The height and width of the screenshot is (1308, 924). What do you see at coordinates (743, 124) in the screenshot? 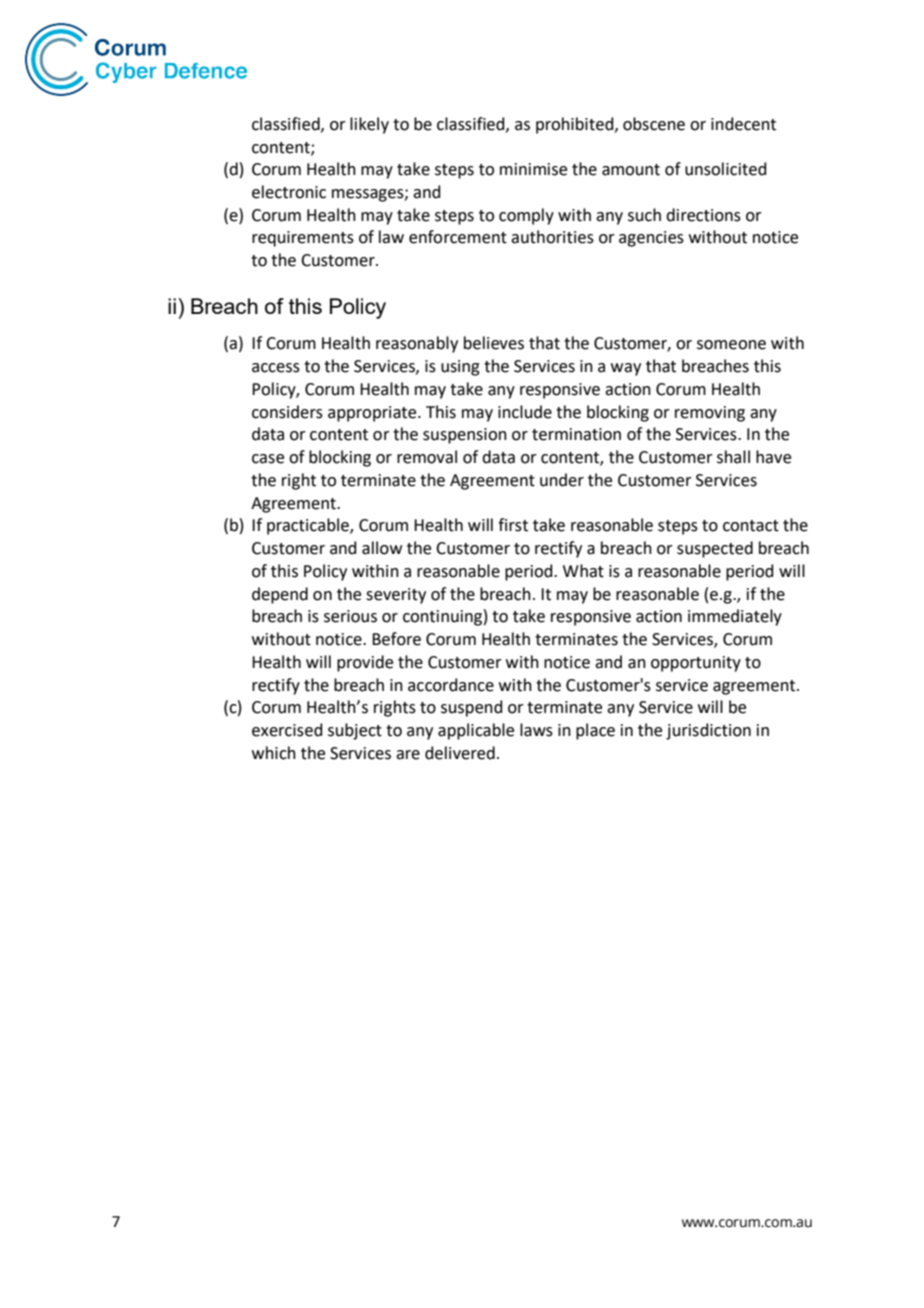
I see `indecent` at bounding box center [743, 124].
